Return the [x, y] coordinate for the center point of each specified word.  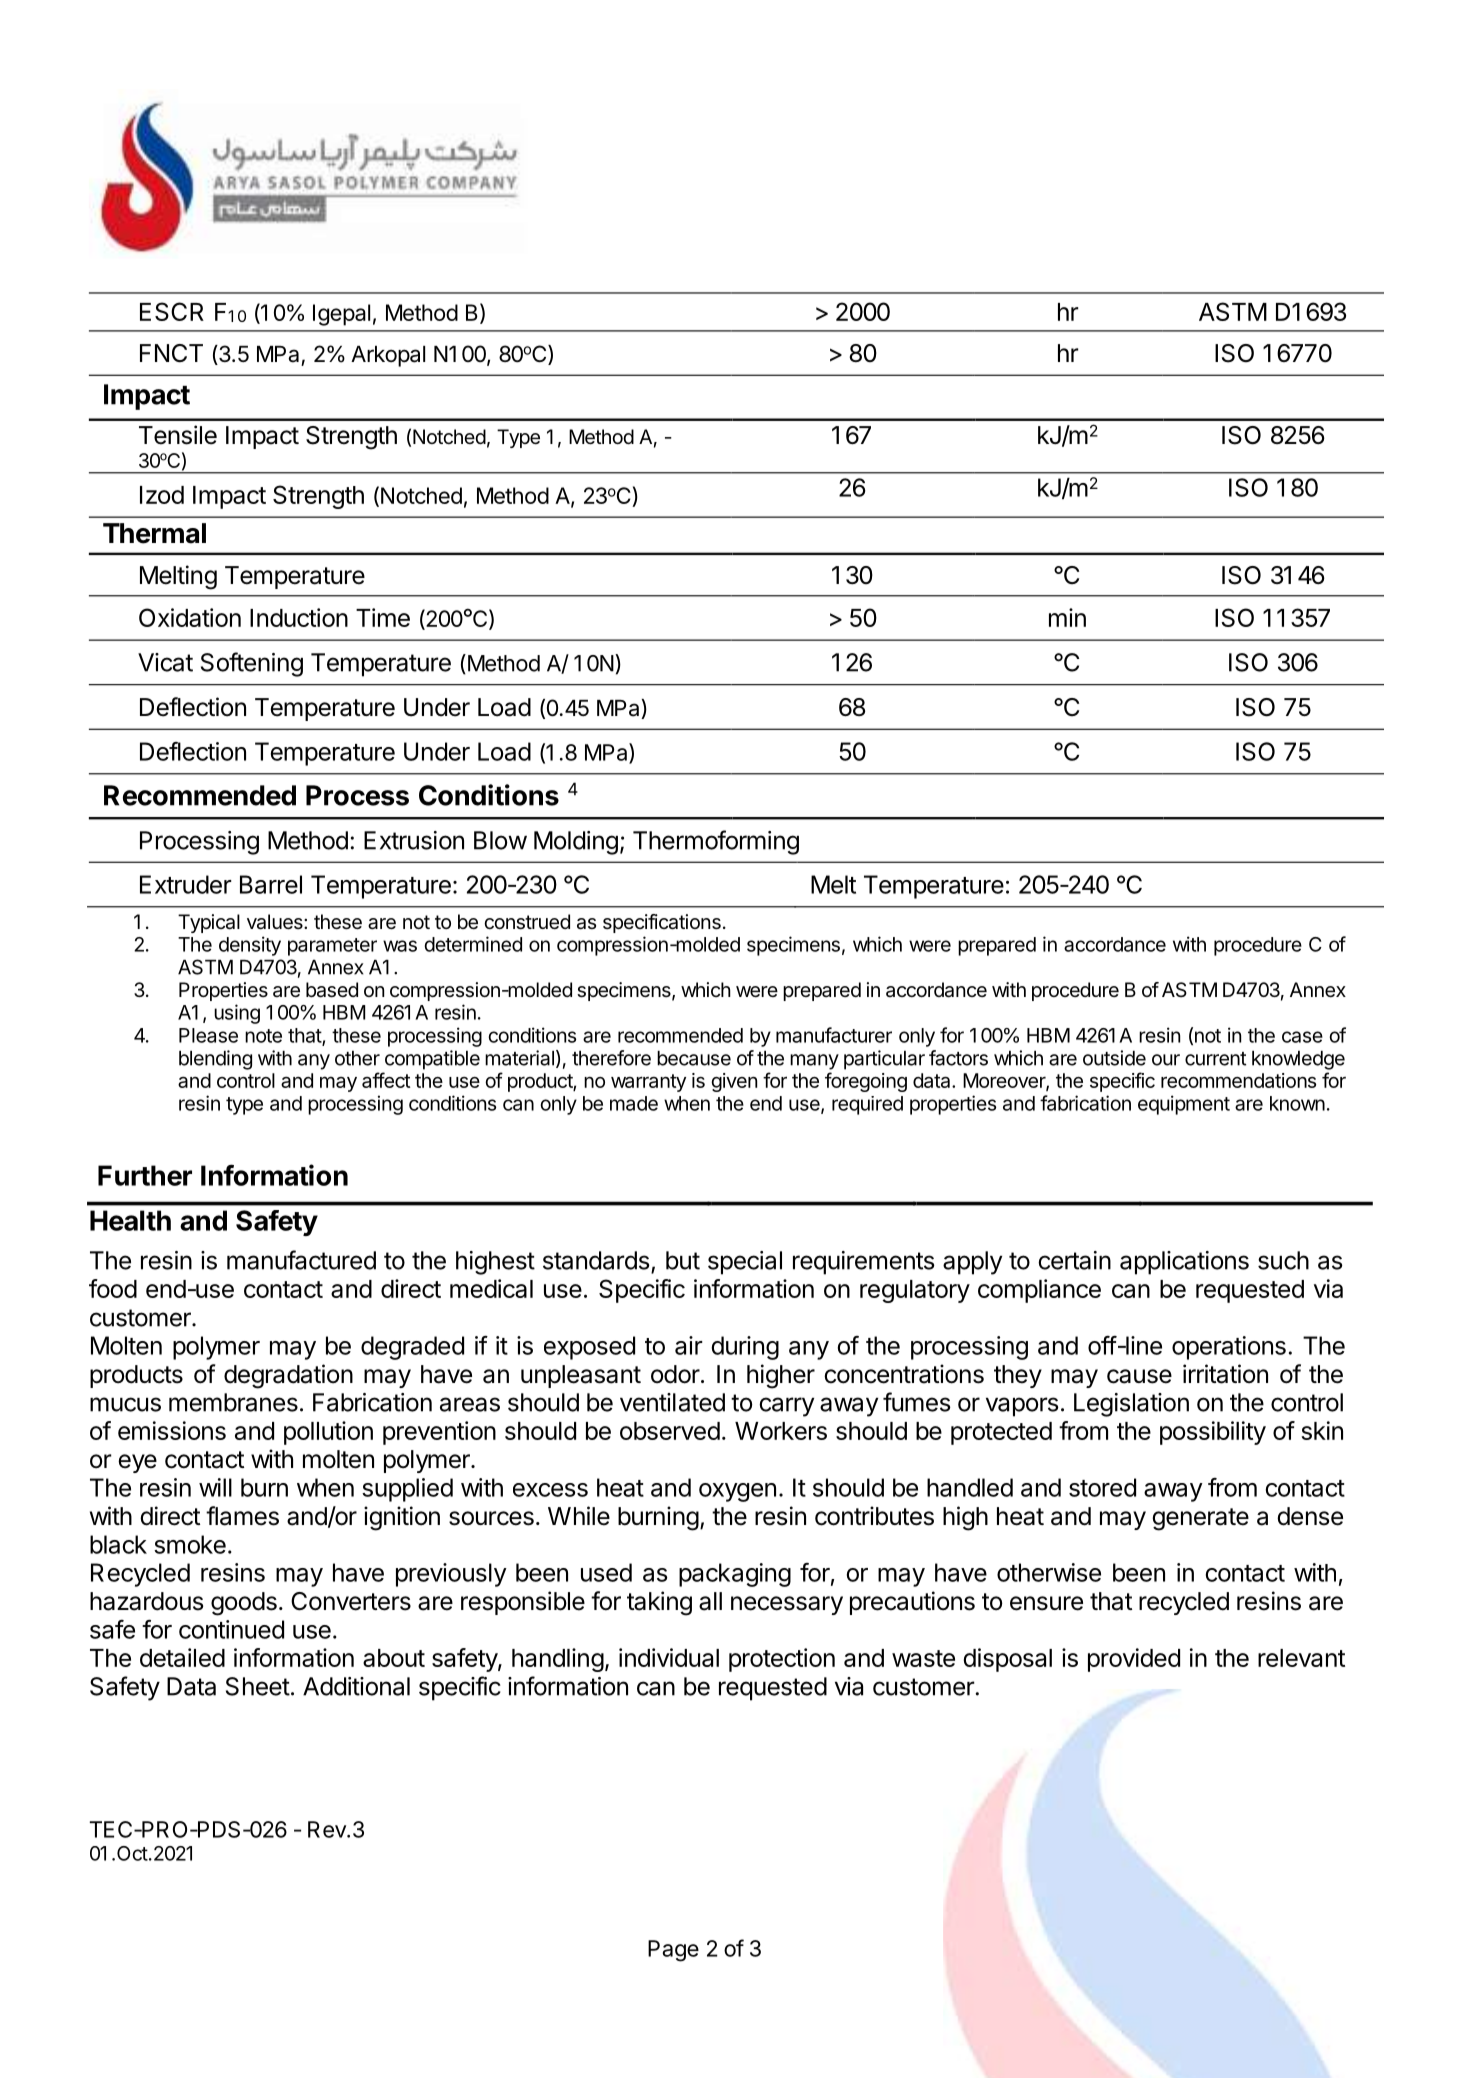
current [1215, 1059]
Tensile [178, 435]
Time [383, 617]
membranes [233, 1402]
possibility [1213, 1433]
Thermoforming [716, 842]
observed [670, 1431]
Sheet [258, 1686]
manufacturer [834, 1035]
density [250, 946]
